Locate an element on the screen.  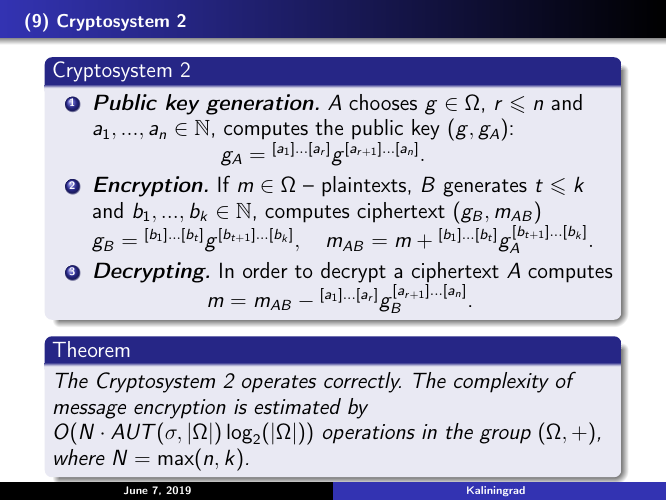
message is located at coordinates (89, 411).
